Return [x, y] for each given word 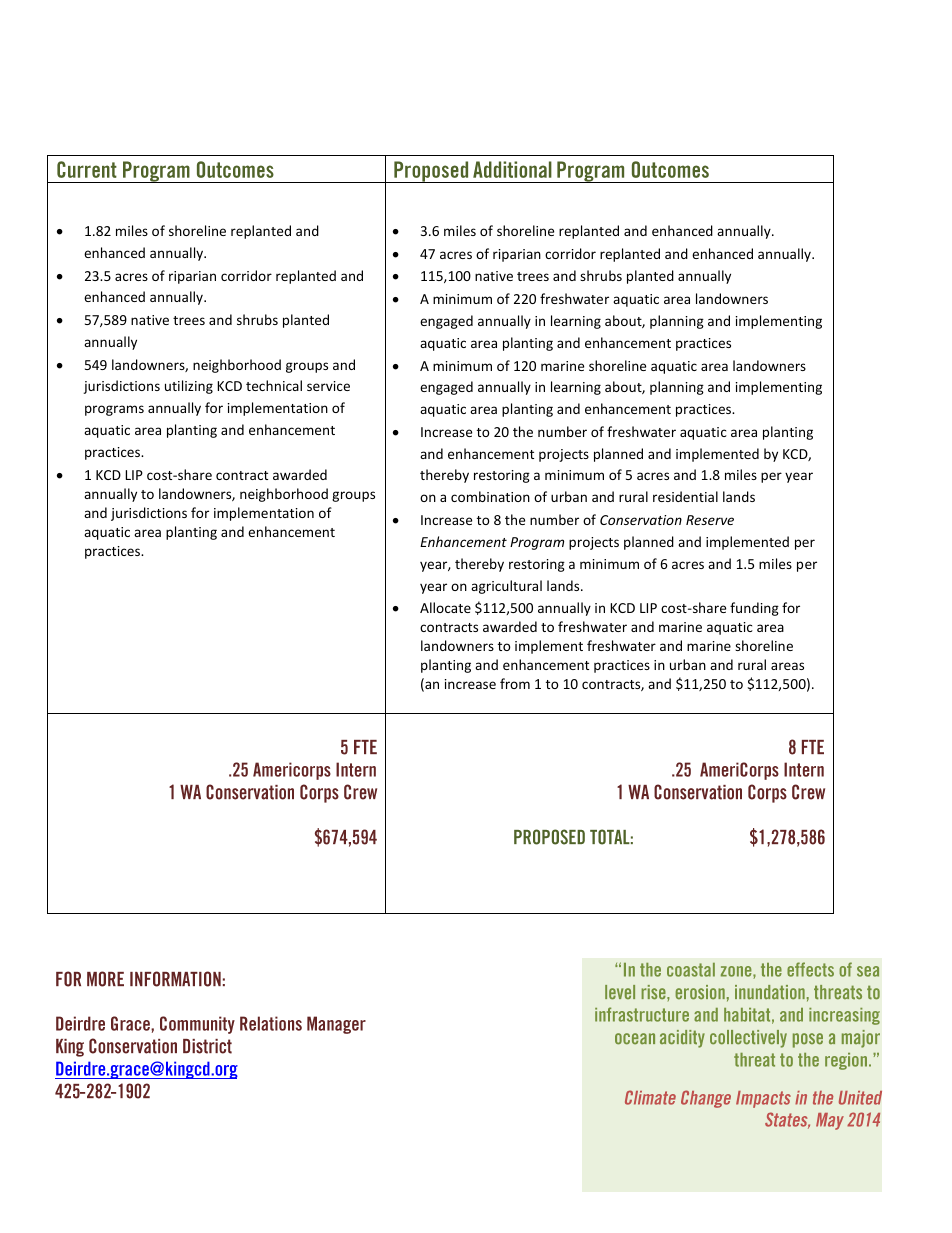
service [328, 386]
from [515, 683]
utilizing [189, 387]
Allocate [445, 607]
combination [490, 496]
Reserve [710, 520]
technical [274, 385]
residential [685, 496]
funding [754, 609]
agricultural [506, 587]
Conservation [641, 520]
